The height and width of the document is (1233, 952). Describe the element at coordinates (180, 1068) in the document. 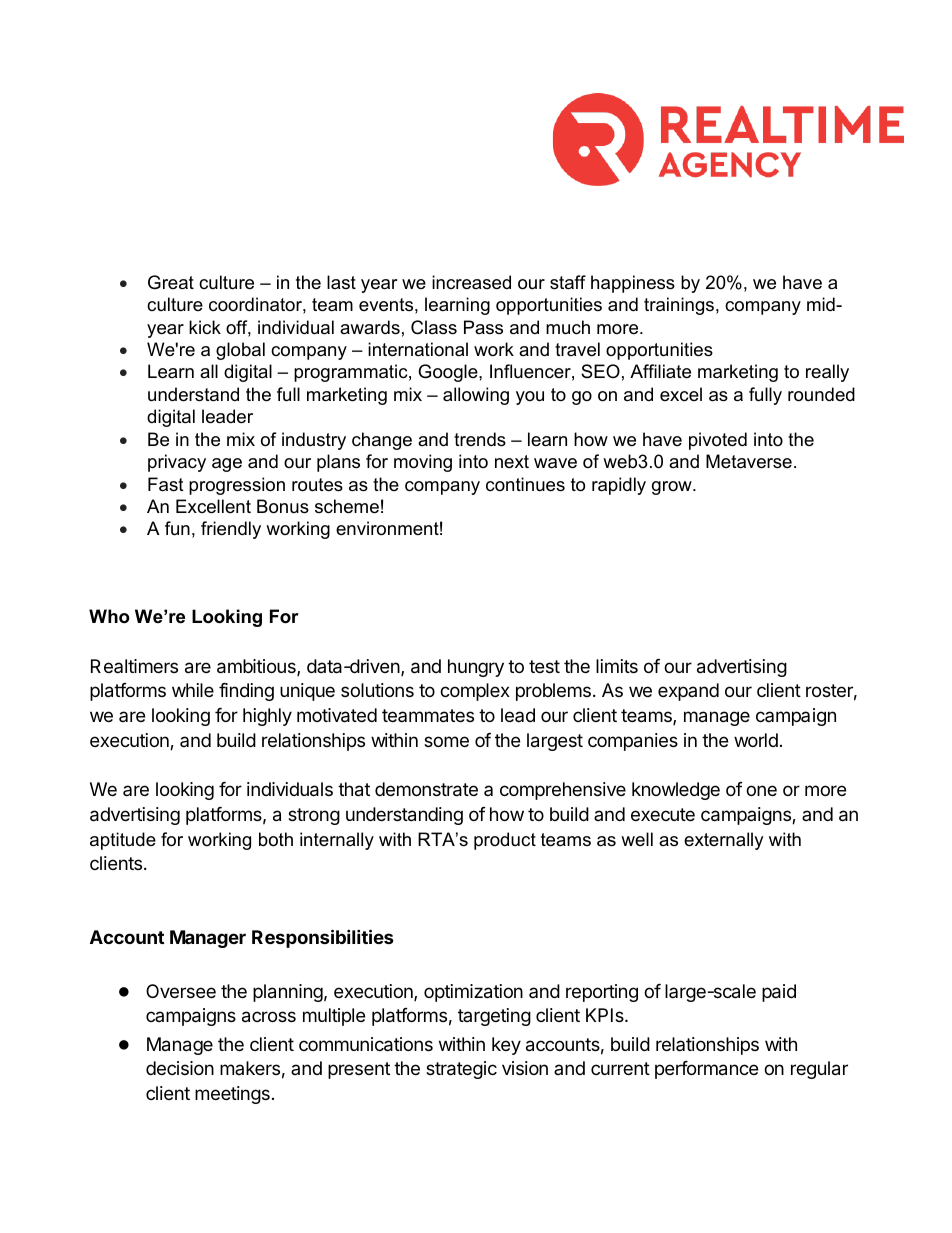

I see `decision` at that location.
